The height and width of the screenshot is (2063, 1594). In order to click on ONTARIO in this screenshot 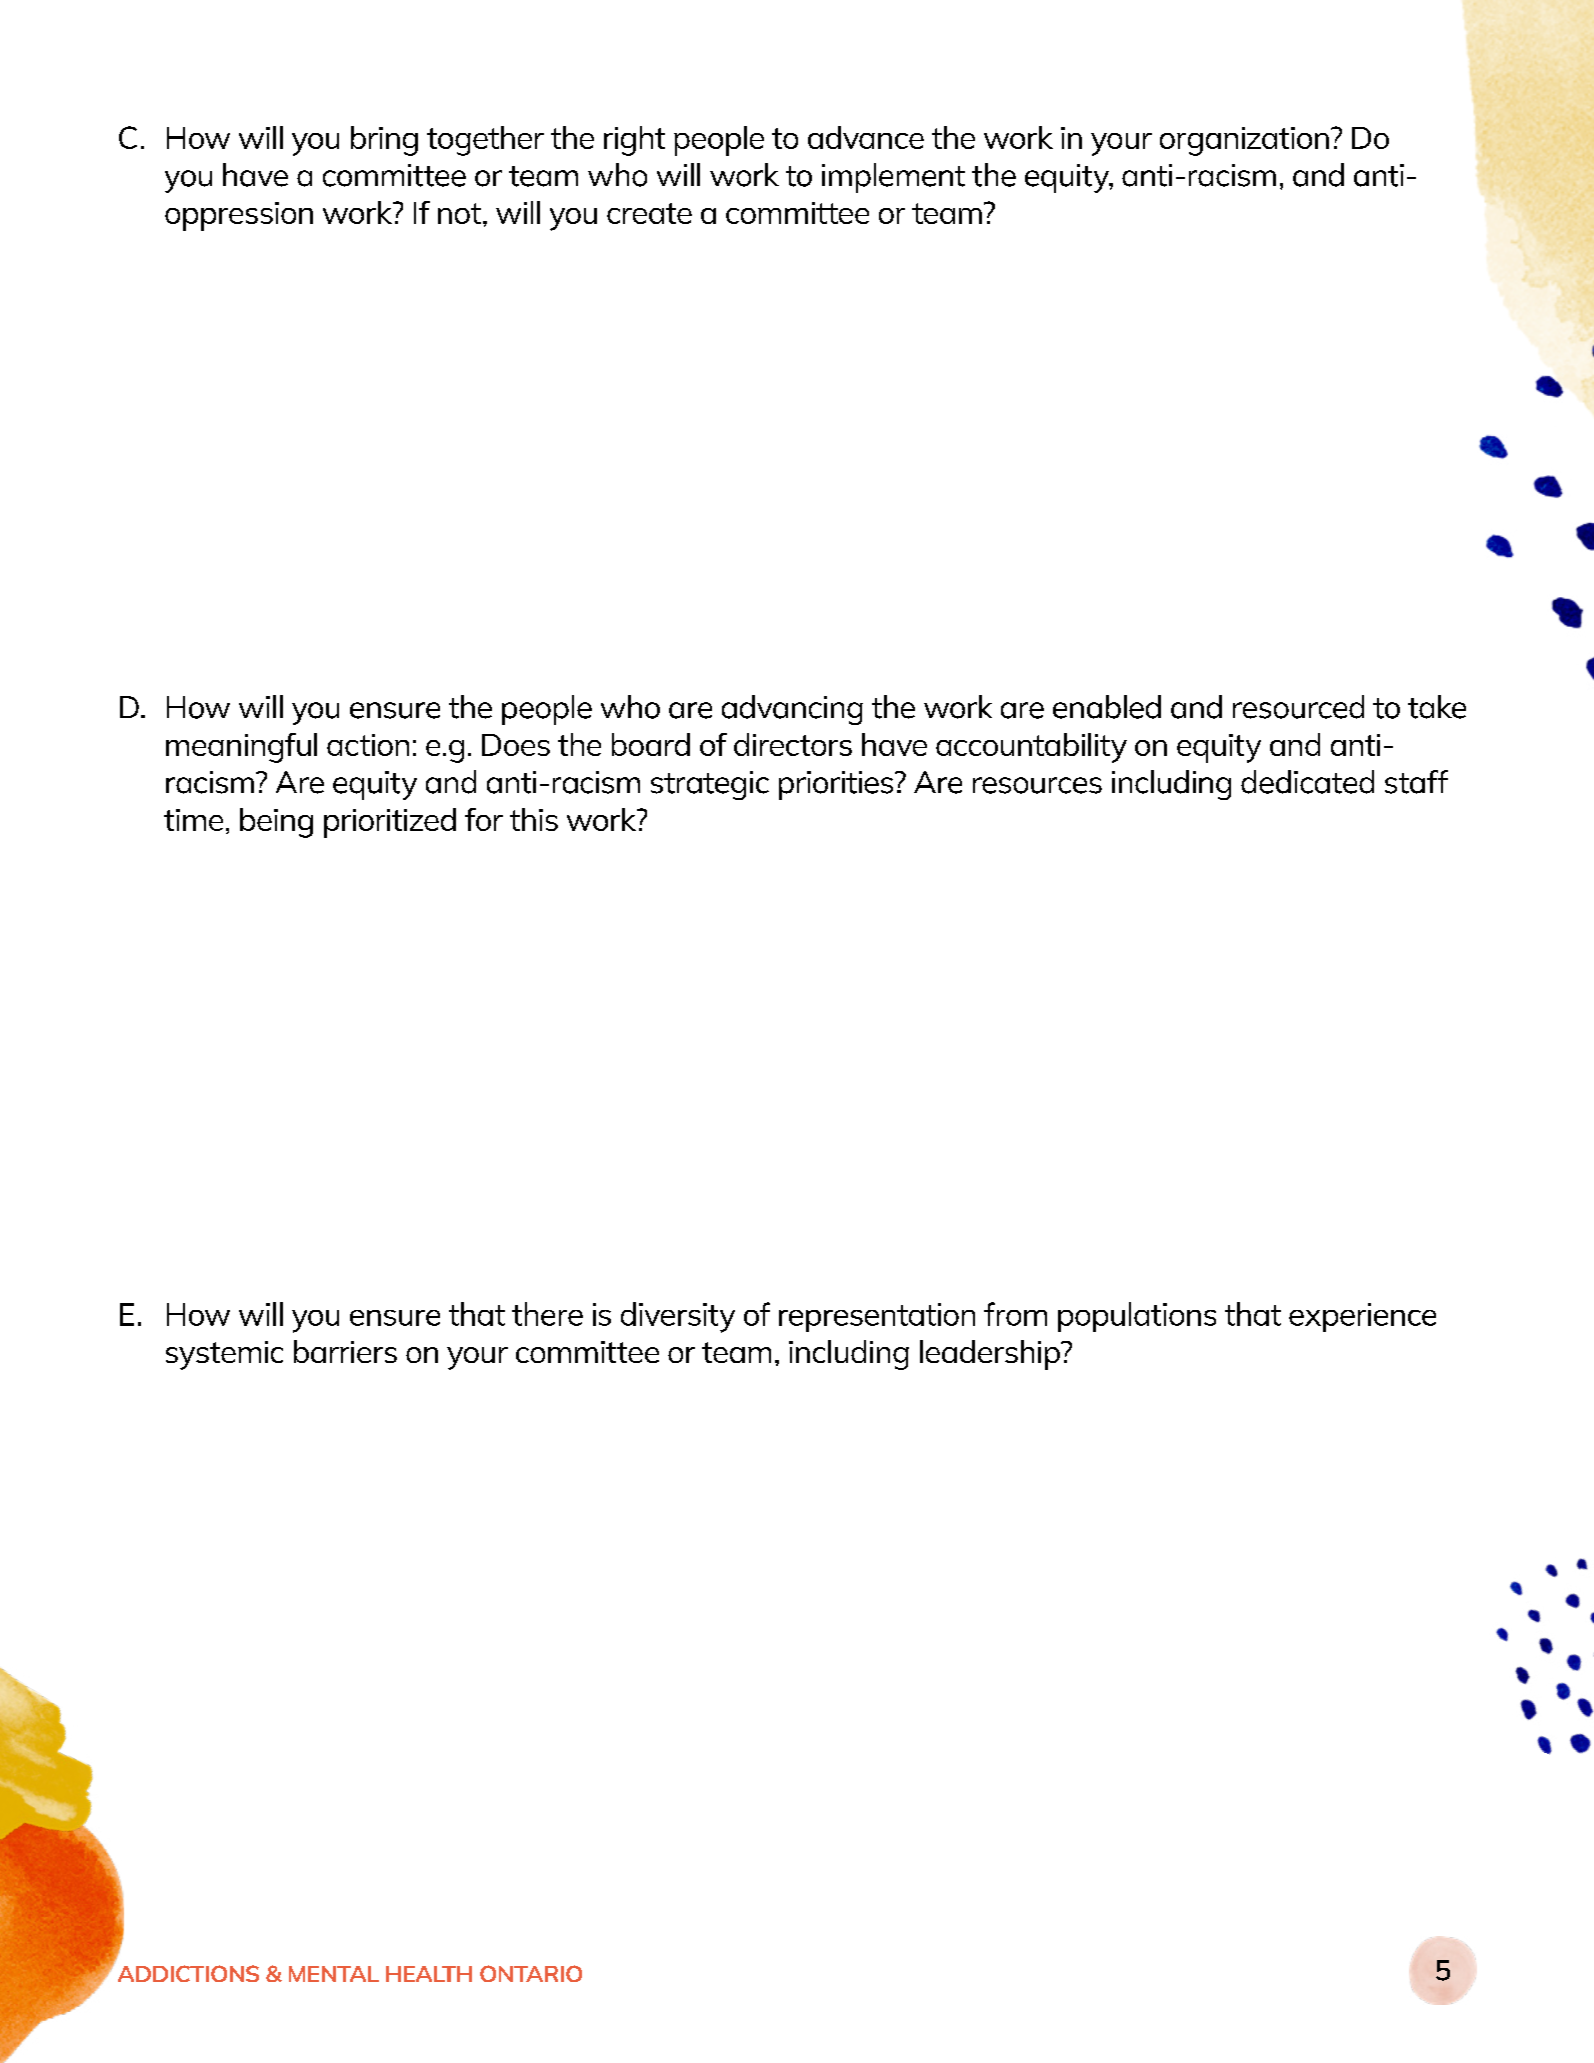, I will do `click(531, 1973)`.
